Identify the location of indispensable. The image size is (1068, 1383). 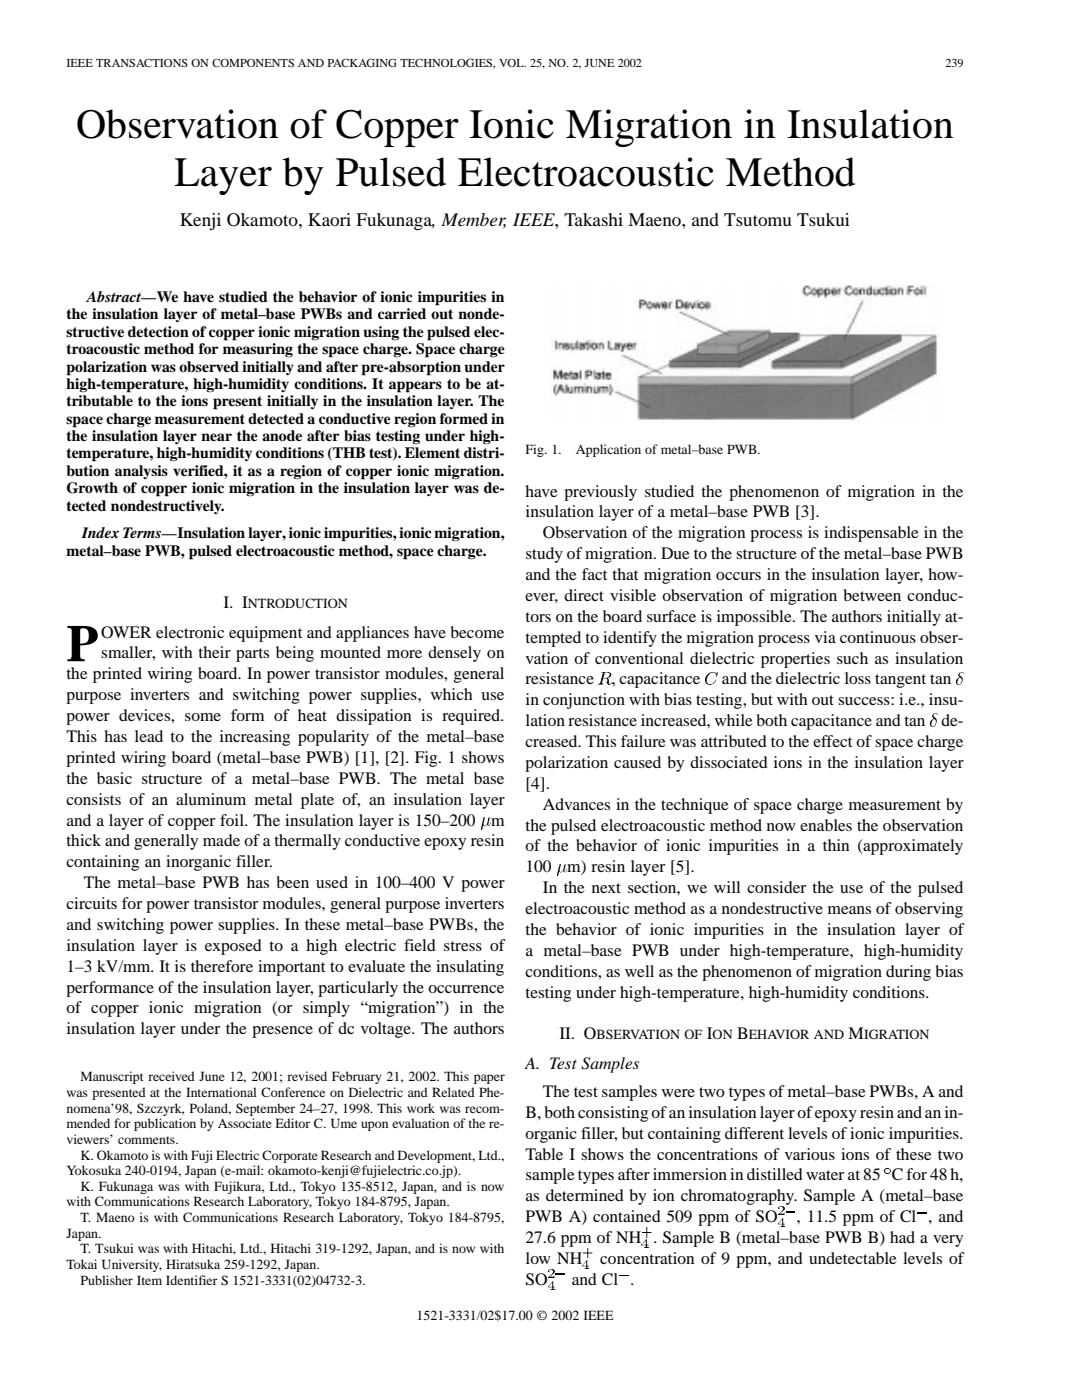
(871, 534).
